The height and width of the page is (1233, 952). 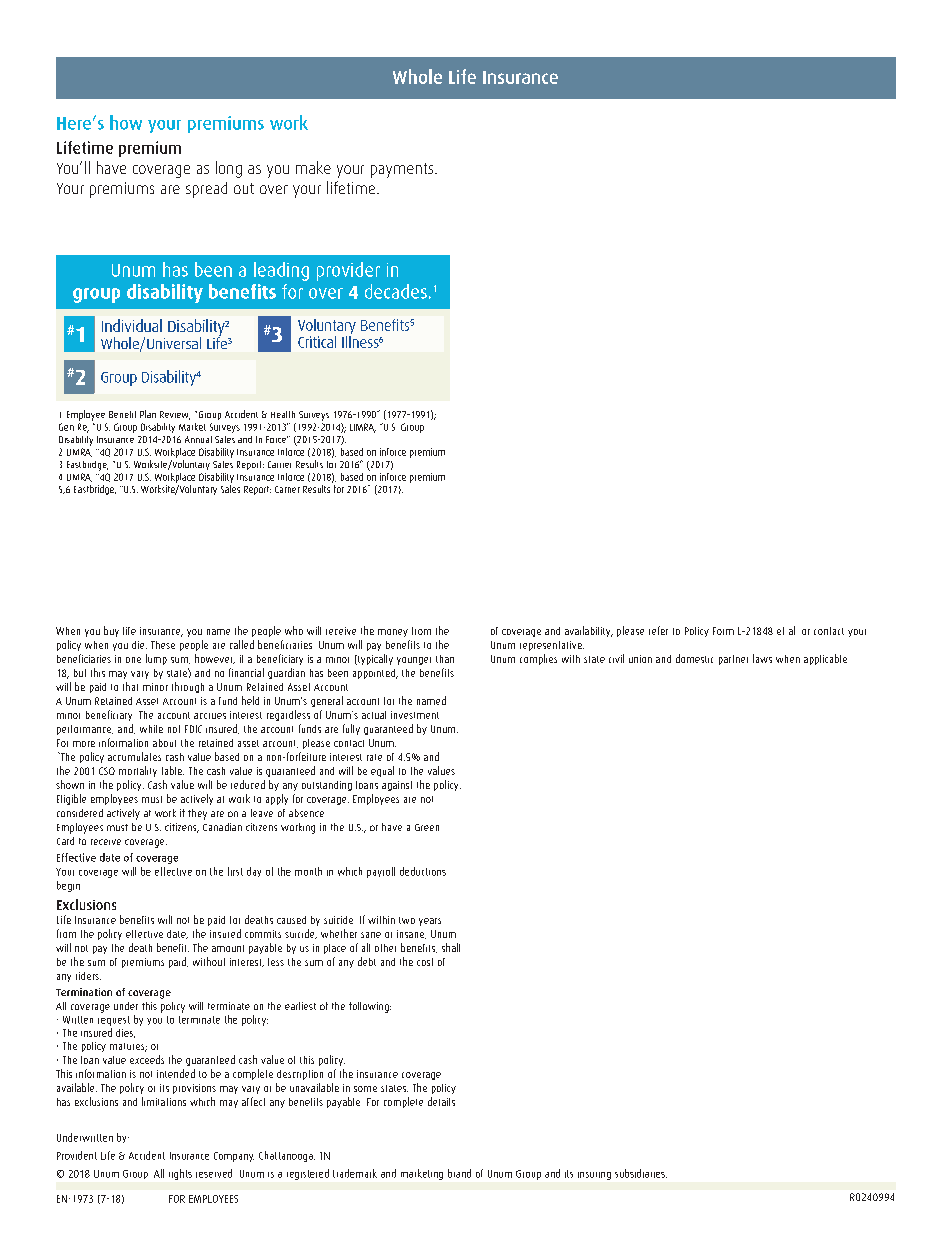 I want to click on rights, so click(x=180, y=1174).
